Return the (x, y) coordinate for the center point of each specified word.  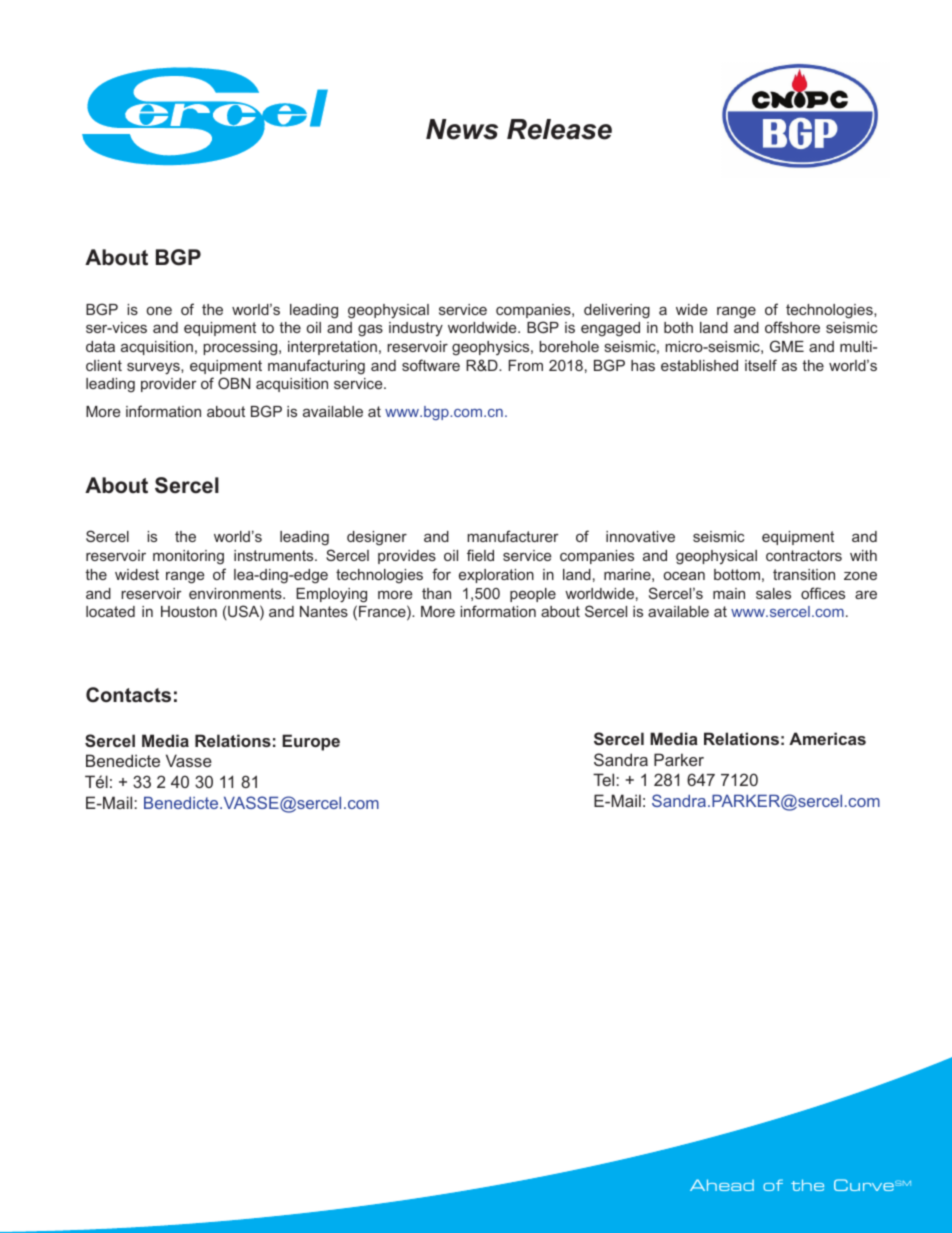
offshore (792, 327)
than (436, 593)
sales (773, 593)
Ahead (722, 1185)
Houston (189, 611)
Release (559, 129)
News (462, 129)
